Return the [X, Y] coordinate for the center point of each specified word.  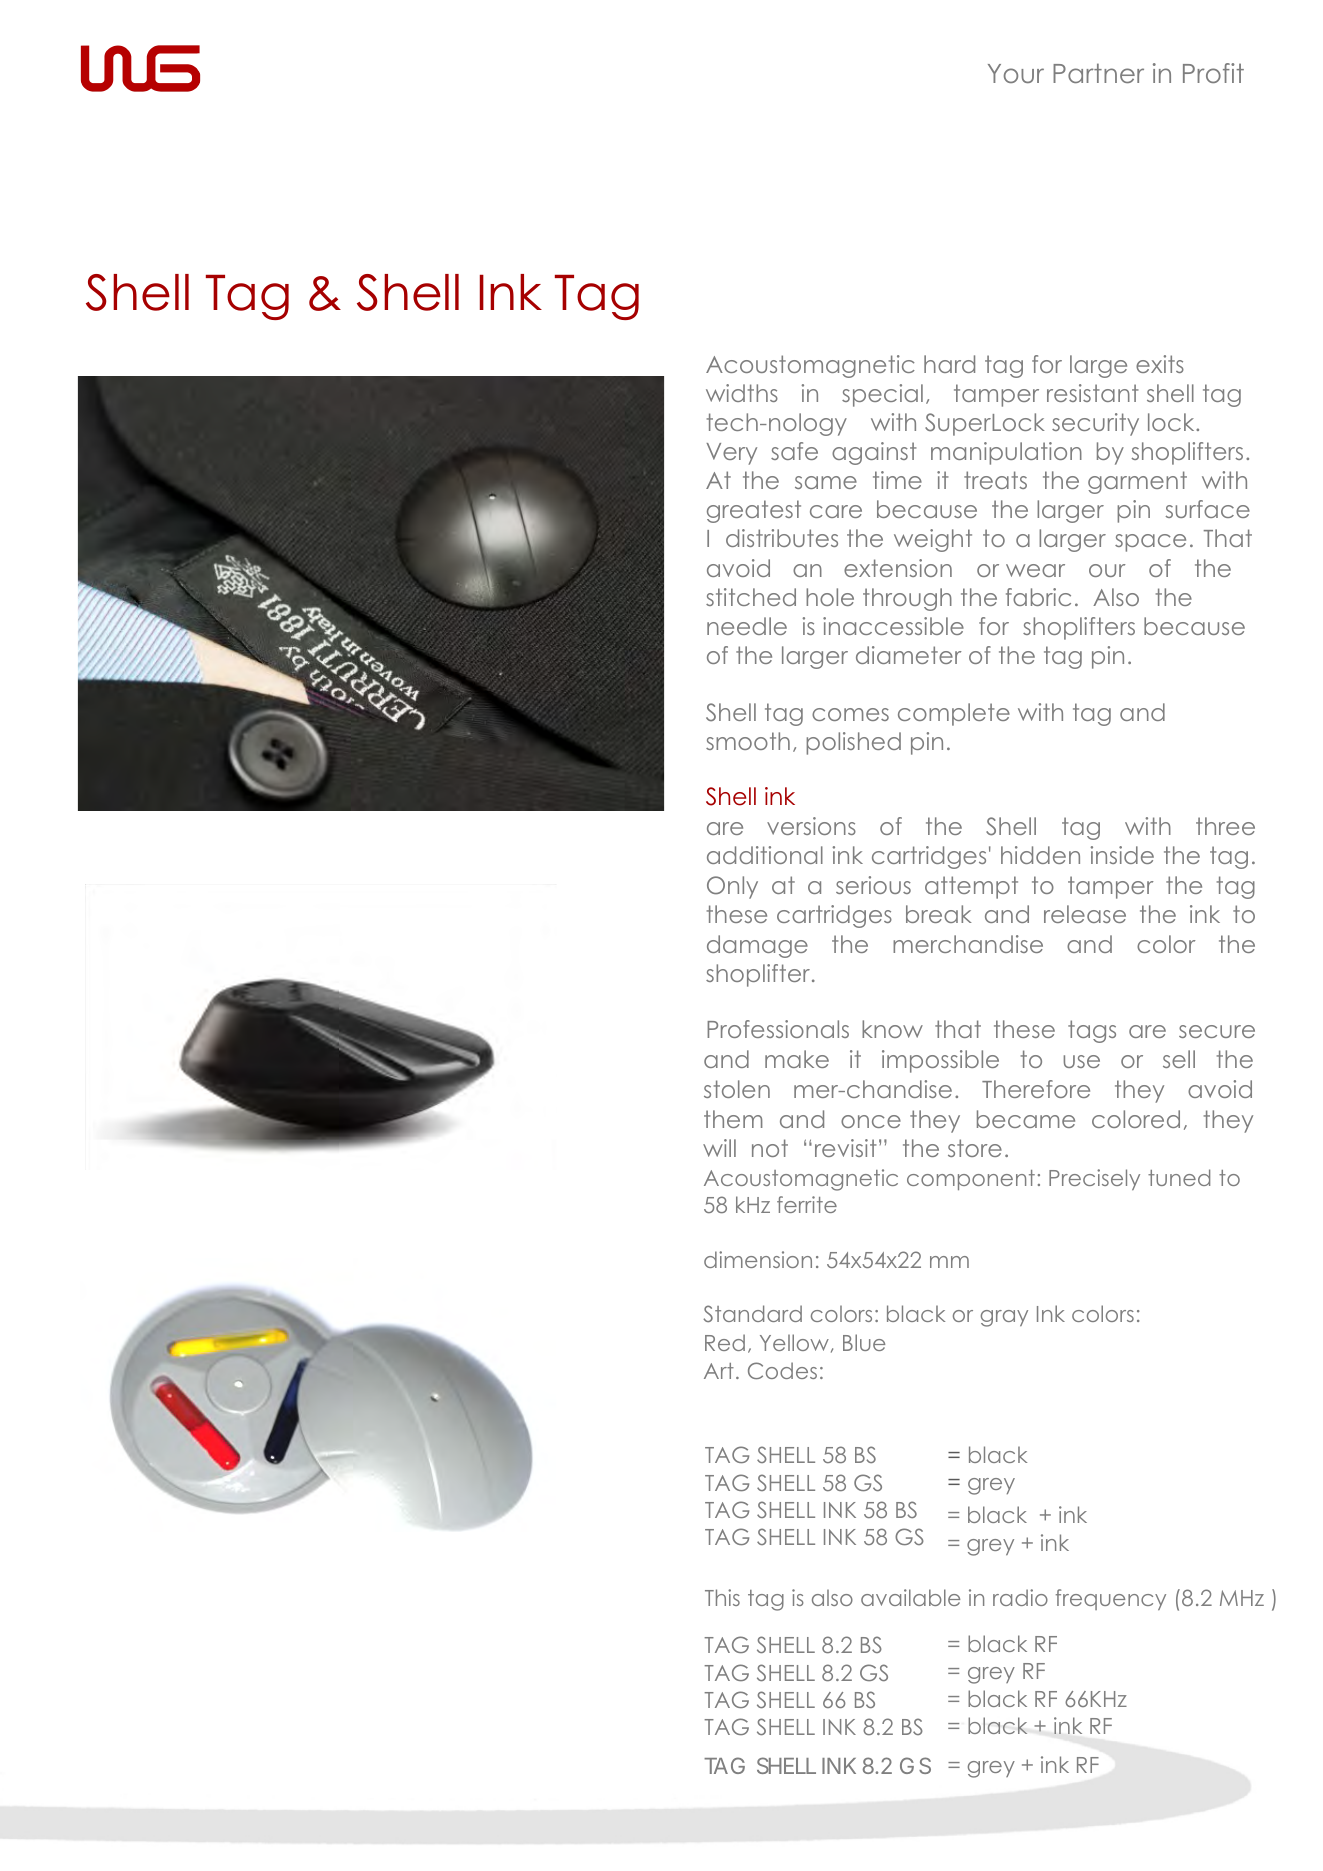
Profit [1213, 73]
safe [794, 451]
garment [1137, 482]
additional [765, 855]
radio [1020, 1597]
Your [1016, 73]
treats [995, 480]
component [971, 1180]
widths [742, 393]
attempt [971, 887]
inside [1122, 855]
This [722, 1597]
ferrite [807, 1204]
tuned [1179, 1177]
